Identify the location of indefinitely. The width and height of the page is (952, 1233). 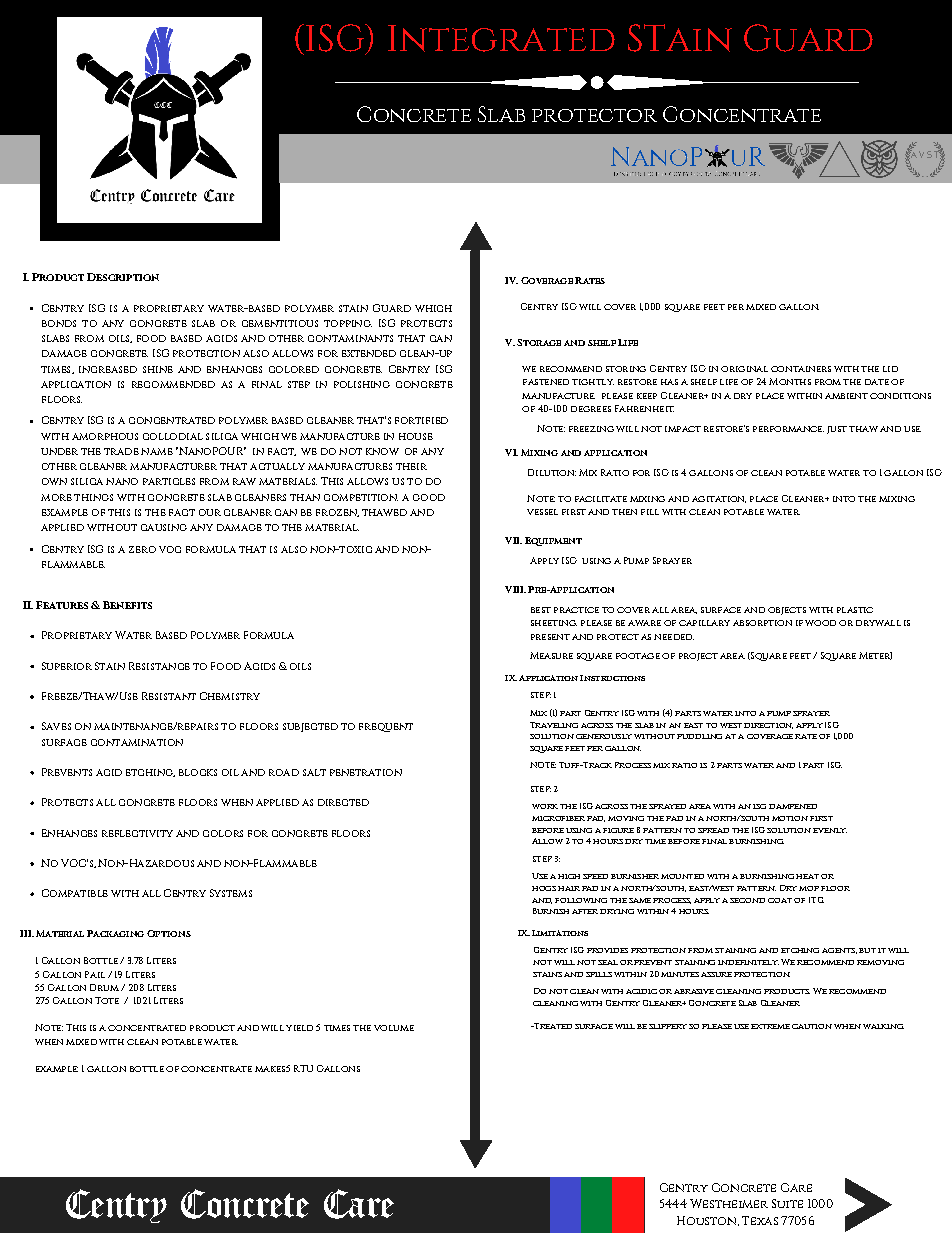
(748, 962).
